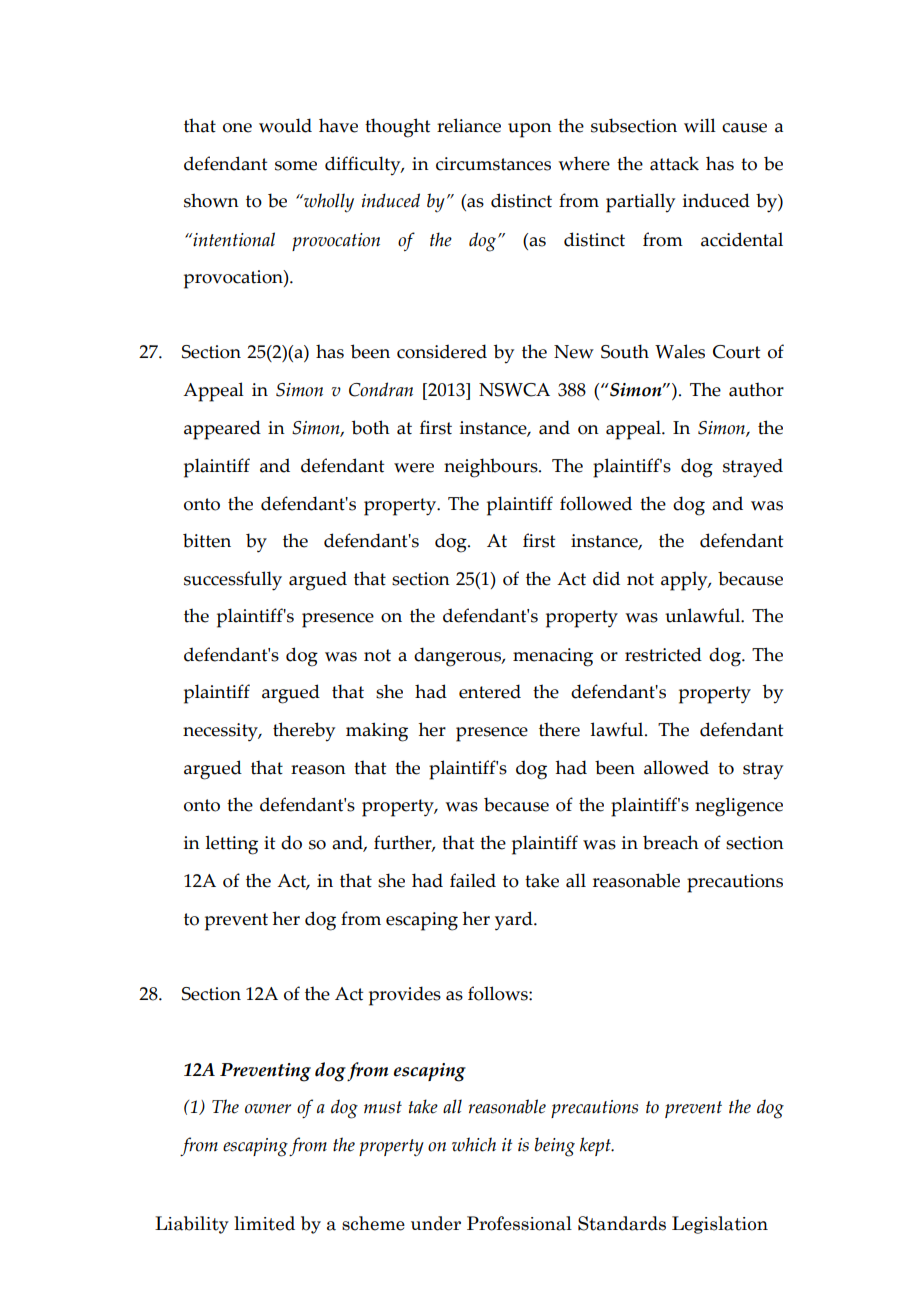 Image resolution: width=924 pixels, height=1308 pixels. I want to click on Legislation, so click(720, 1225).
